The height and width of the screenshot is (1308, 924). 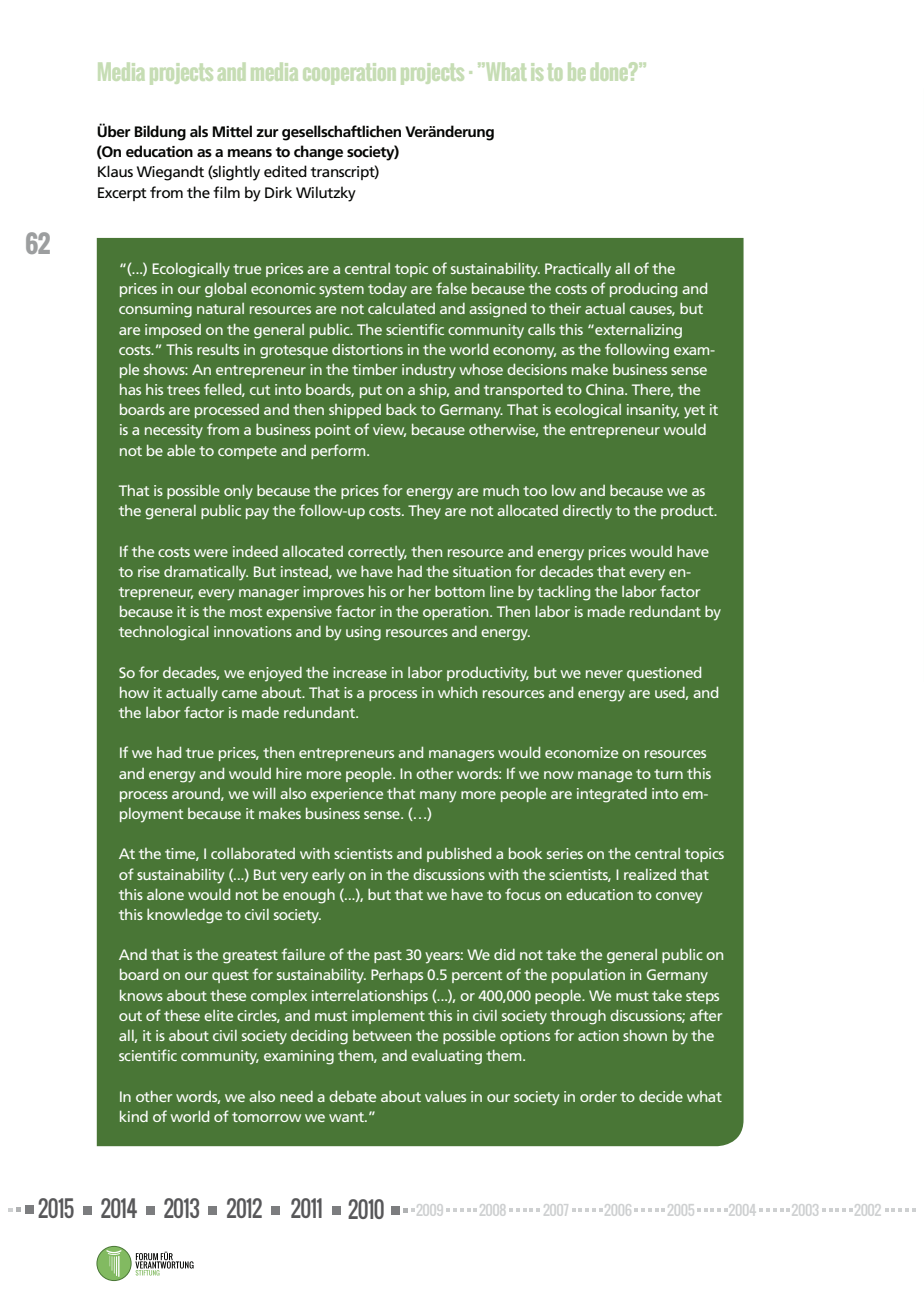 I want to click on change, so click(x=318, y=153).
